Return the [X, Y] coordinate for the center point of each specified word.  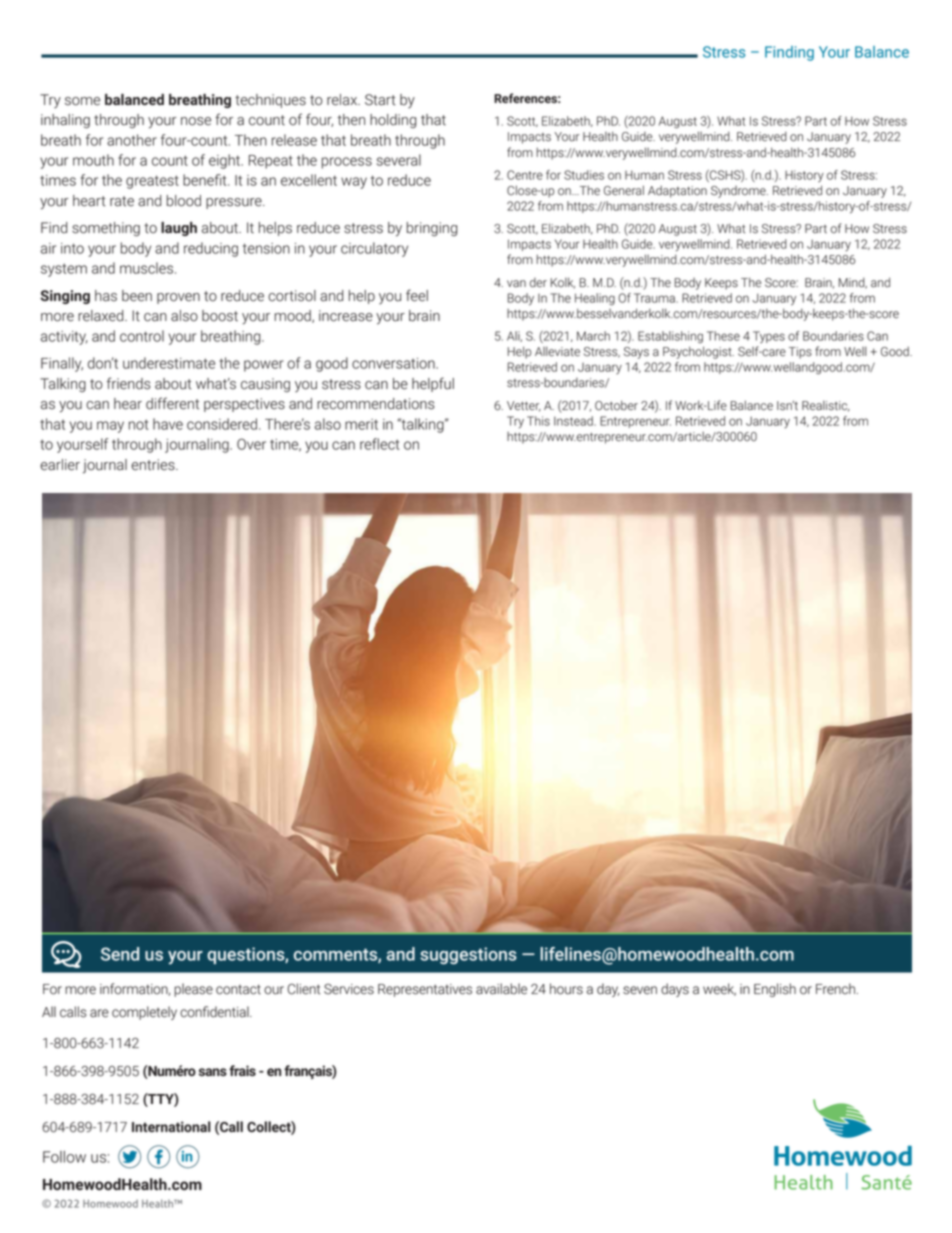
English [775, 990]
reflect [380, 444]
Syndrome [739, 192]
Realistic [826, 406]
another [132, 140]
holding [393, 121]
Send [120, 954]
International [171, 1126]
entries [154, 465]
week [719, 989]
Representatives [425, 990]
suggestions [468, 956]
